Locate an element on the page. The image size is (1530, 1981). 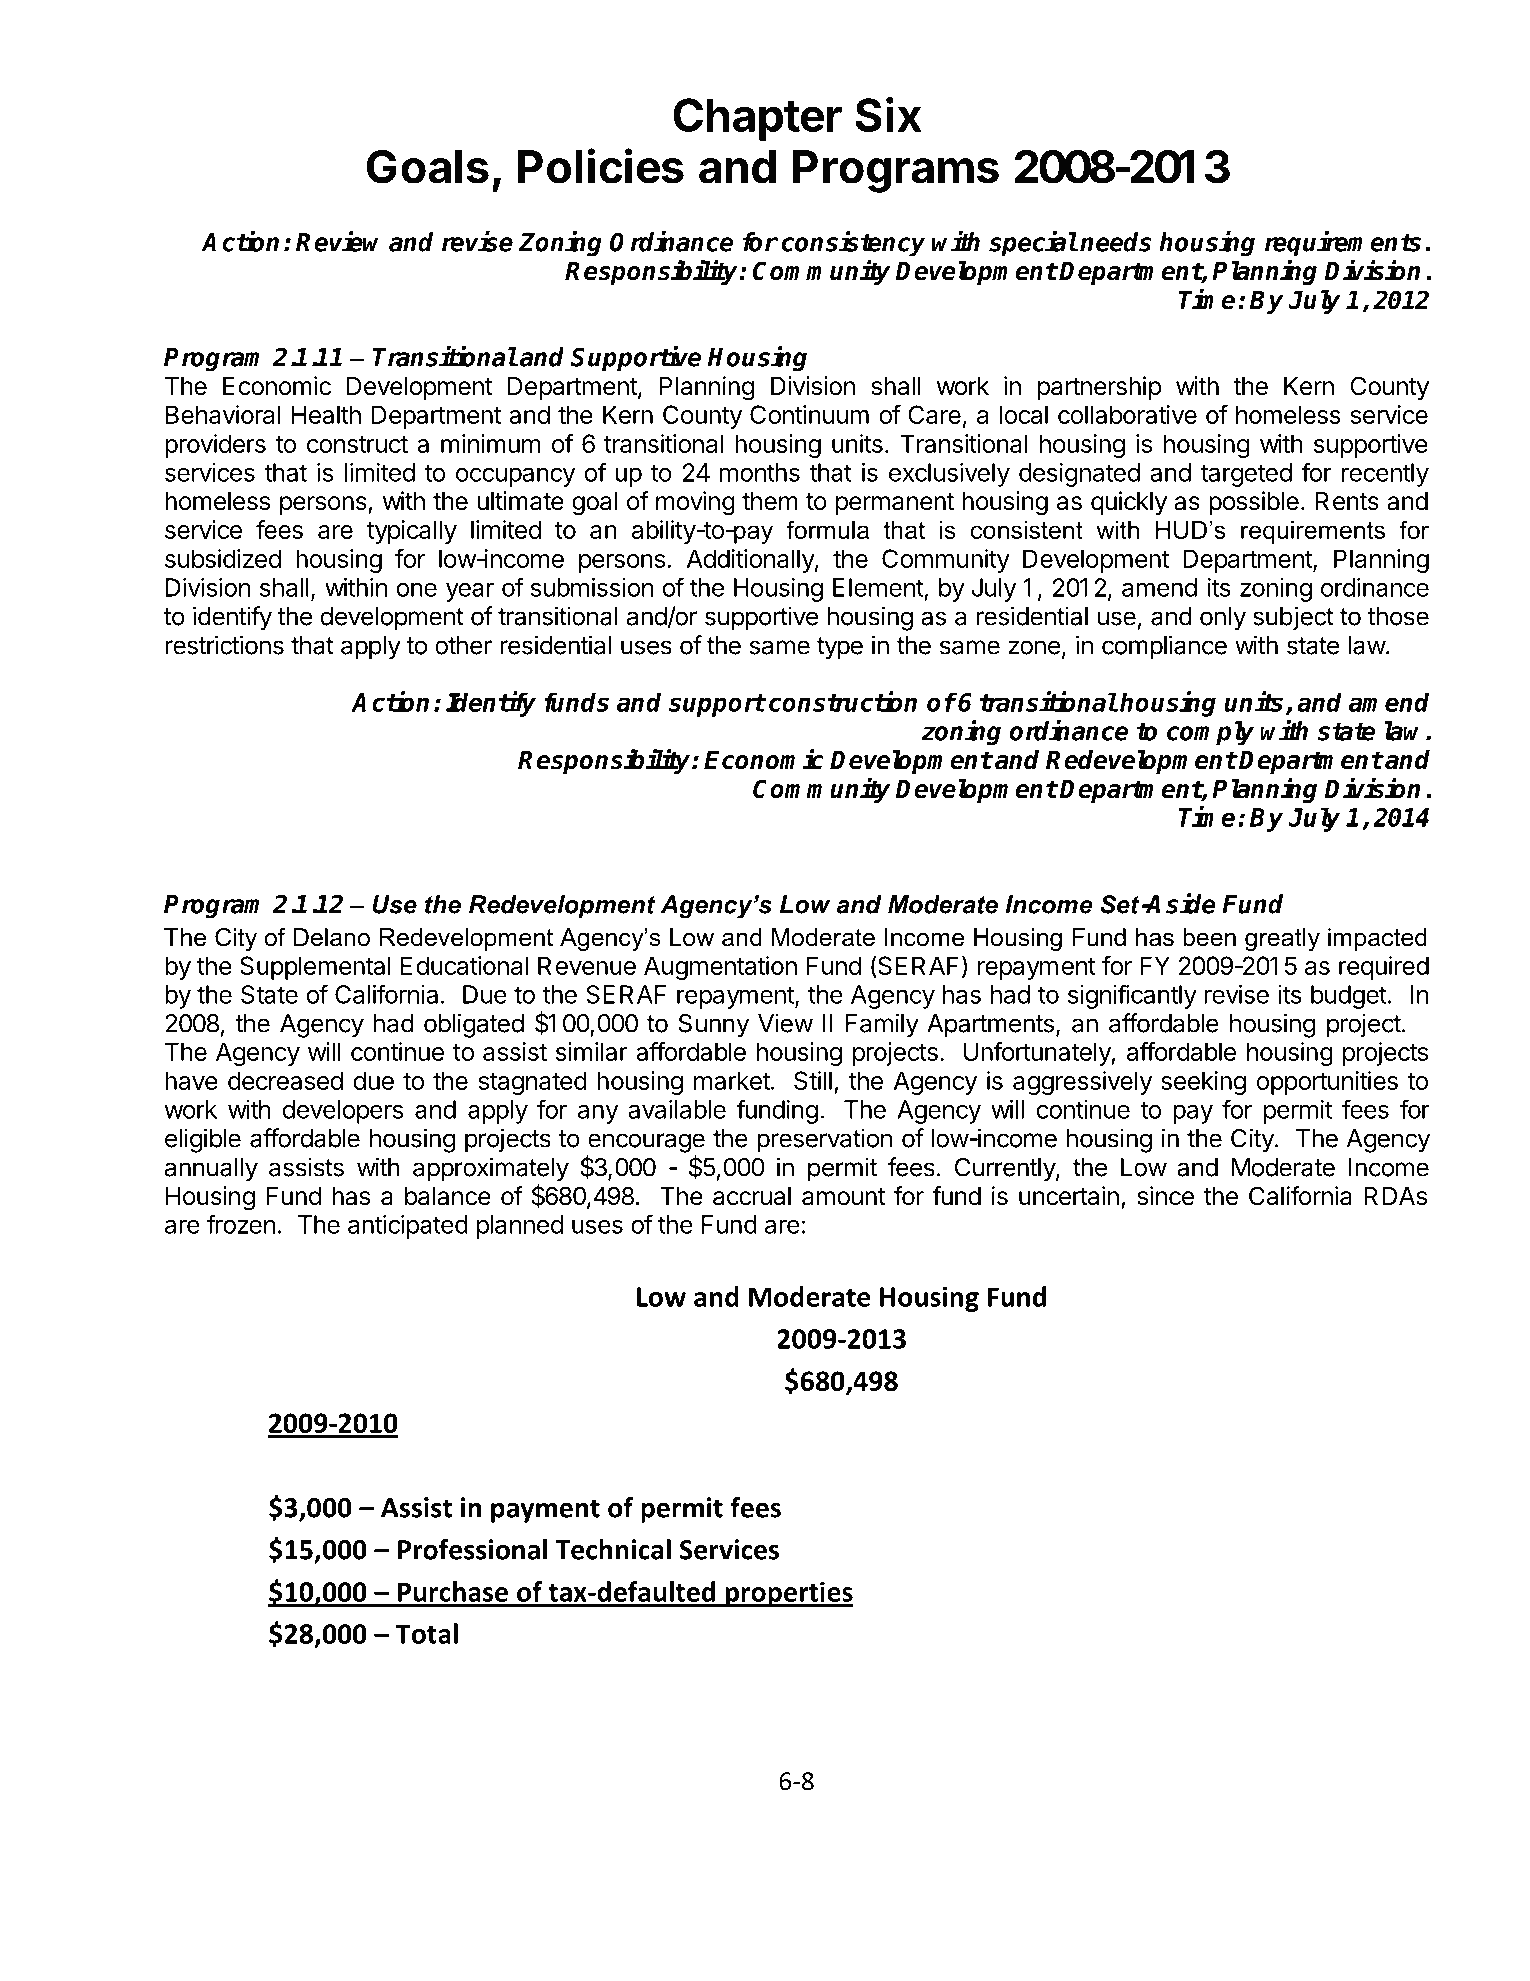
accrual is located at coordinates (752, 1196).
